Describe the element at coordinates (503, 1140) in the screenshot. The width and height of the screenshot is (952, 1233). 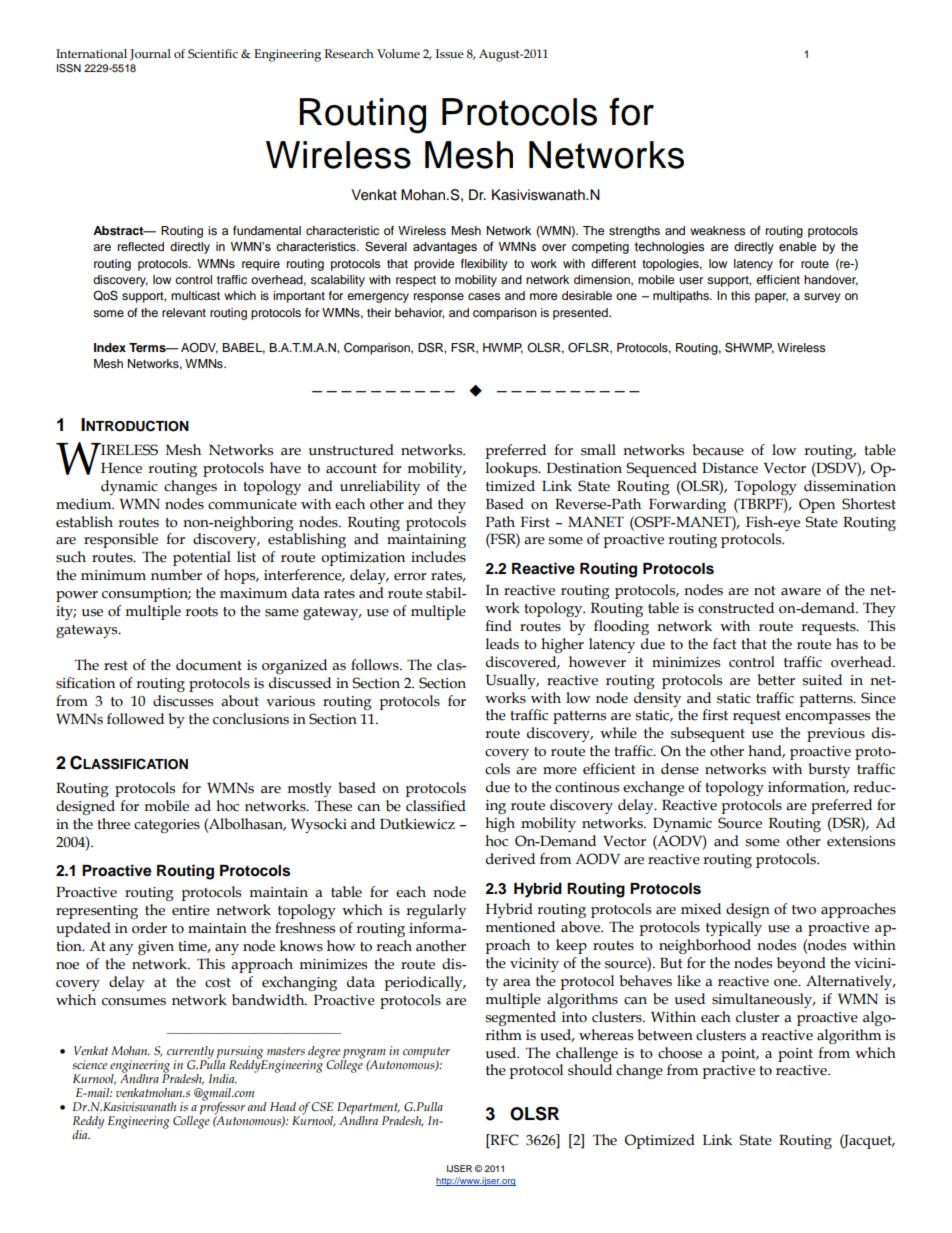
I see `RFC` at that location.
